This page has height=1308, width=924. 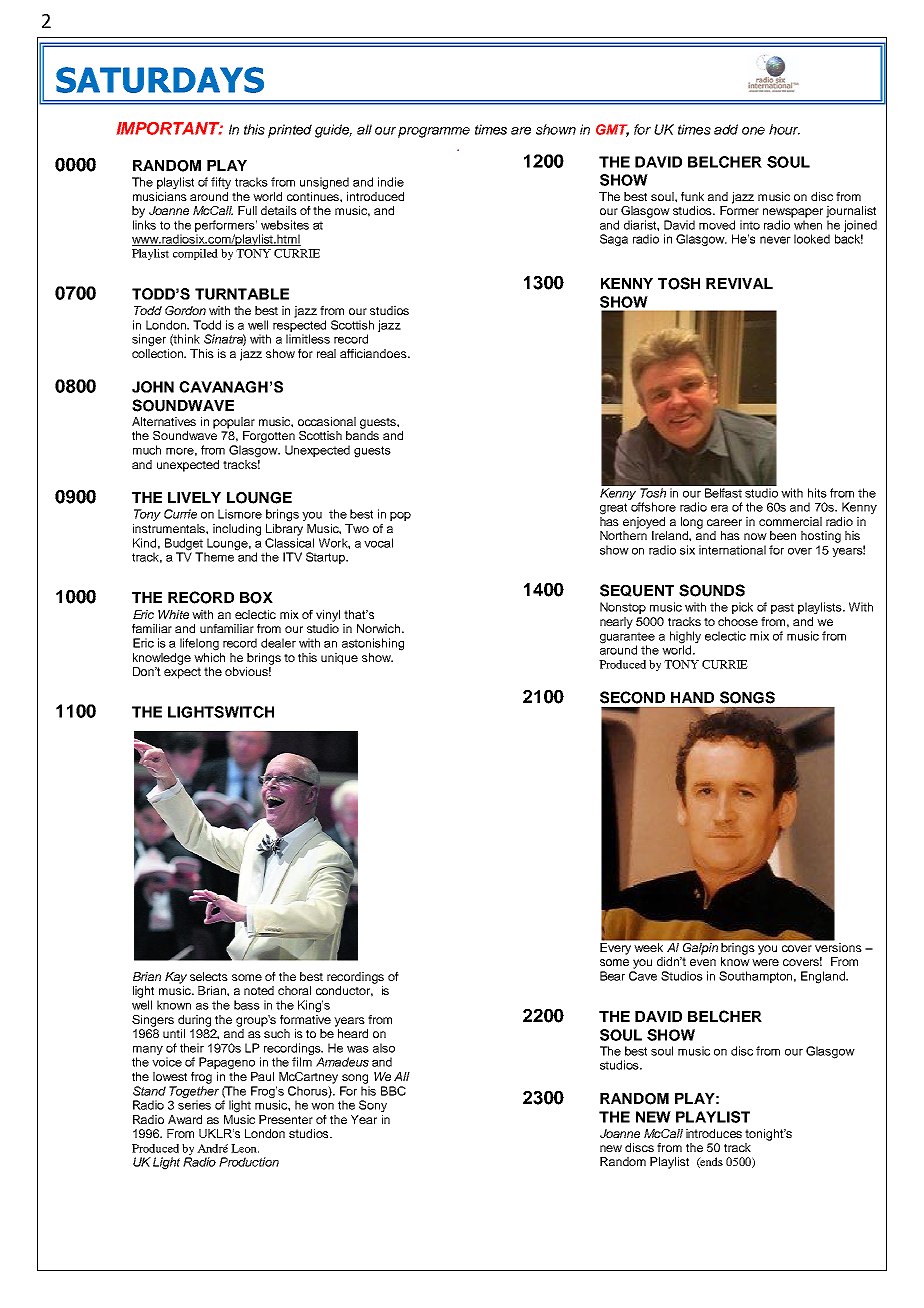 I want to click on BBC, so click(x=393, y=1091).
